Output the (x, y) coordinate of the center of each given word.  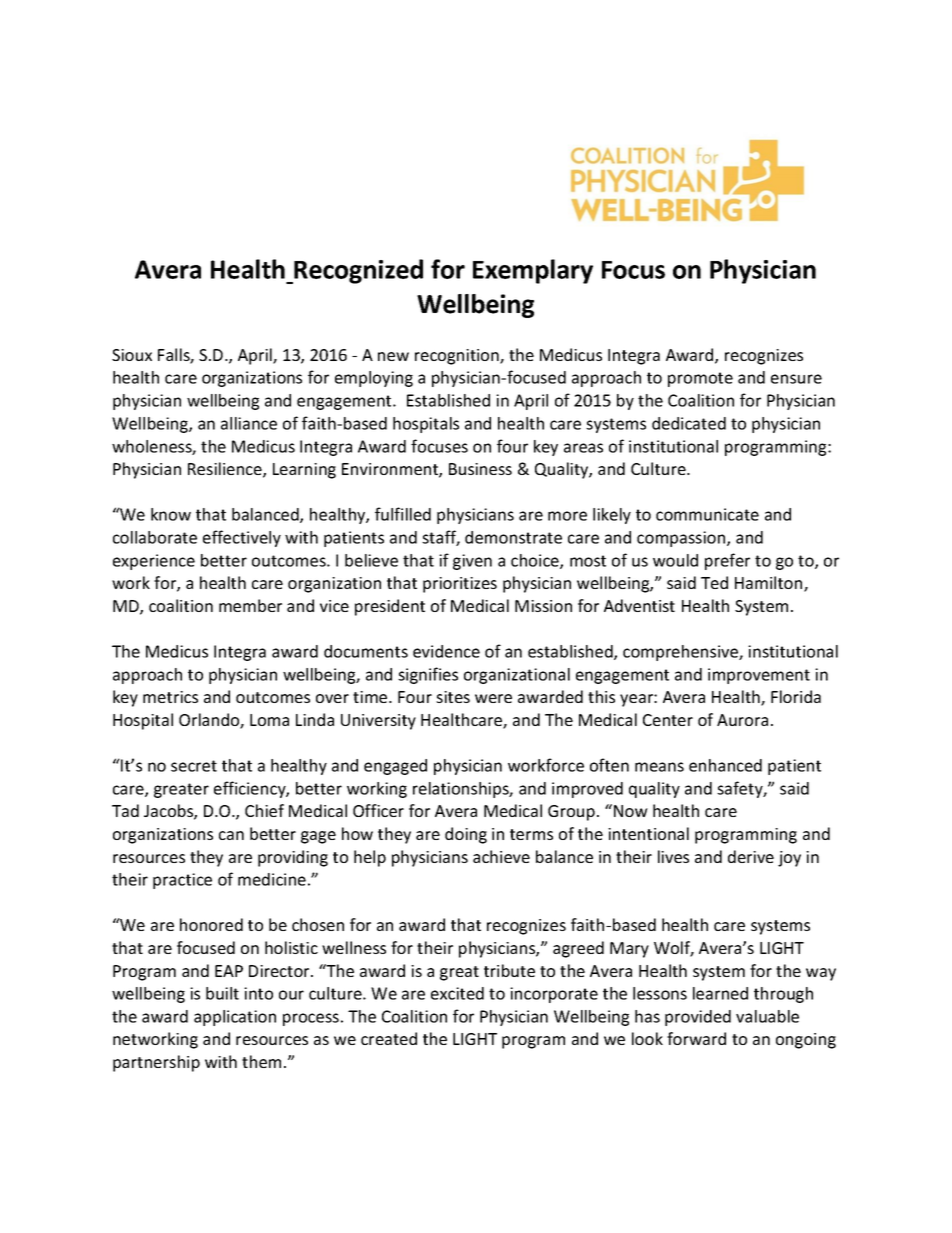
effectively (242, 538)
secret (194, 766)
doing (466, 835)
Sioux (132, 355)
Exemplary (533, 271)
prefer (727, 561)
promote (700, 379)
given (472, 562)
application (235, 1018)
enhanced (725, 765)
